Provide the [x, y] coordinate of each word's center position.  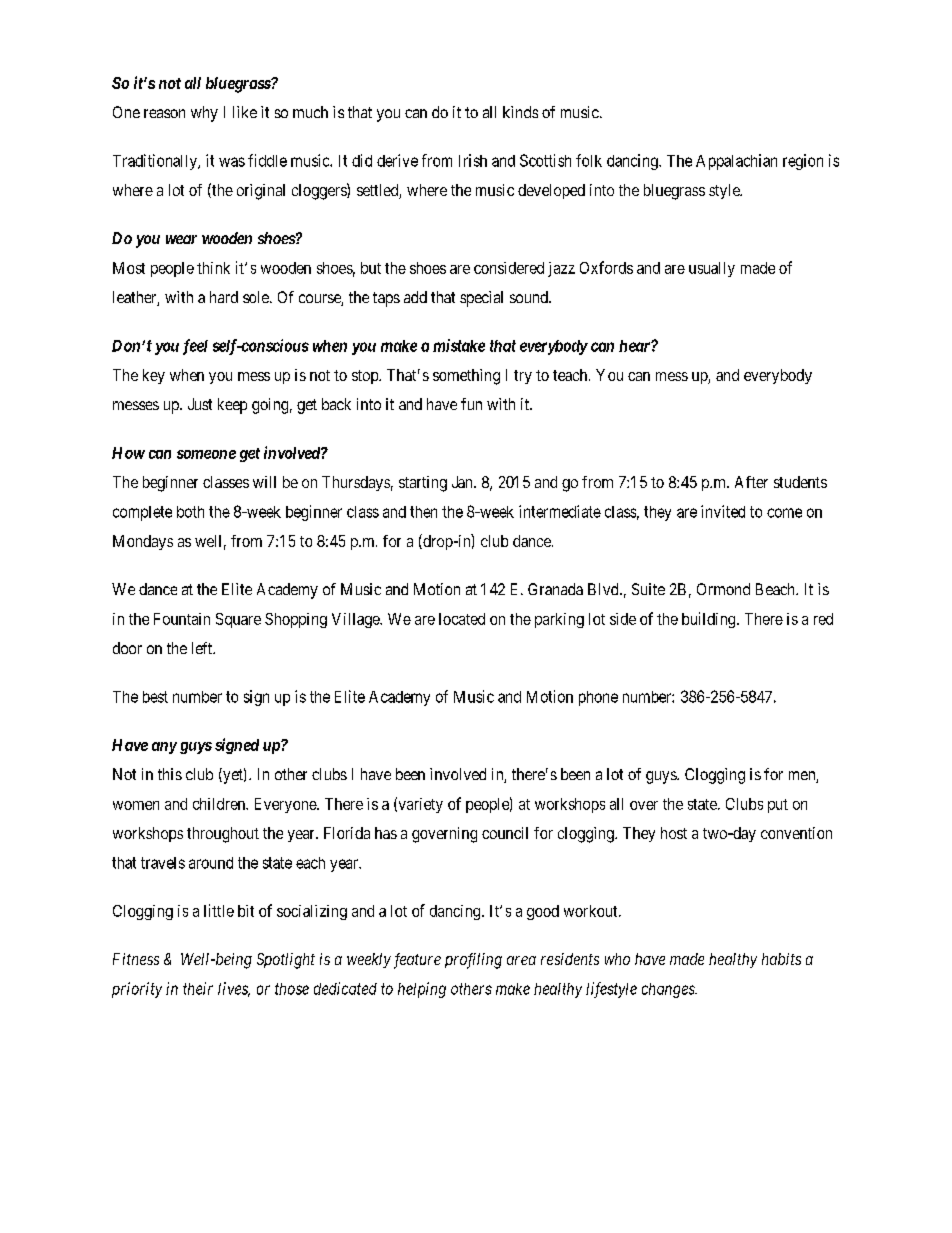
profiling [473, 961]
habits [781, 959]
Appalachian [736, 162]
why [204, 114]
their [198, 988]
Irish [473, 160]
